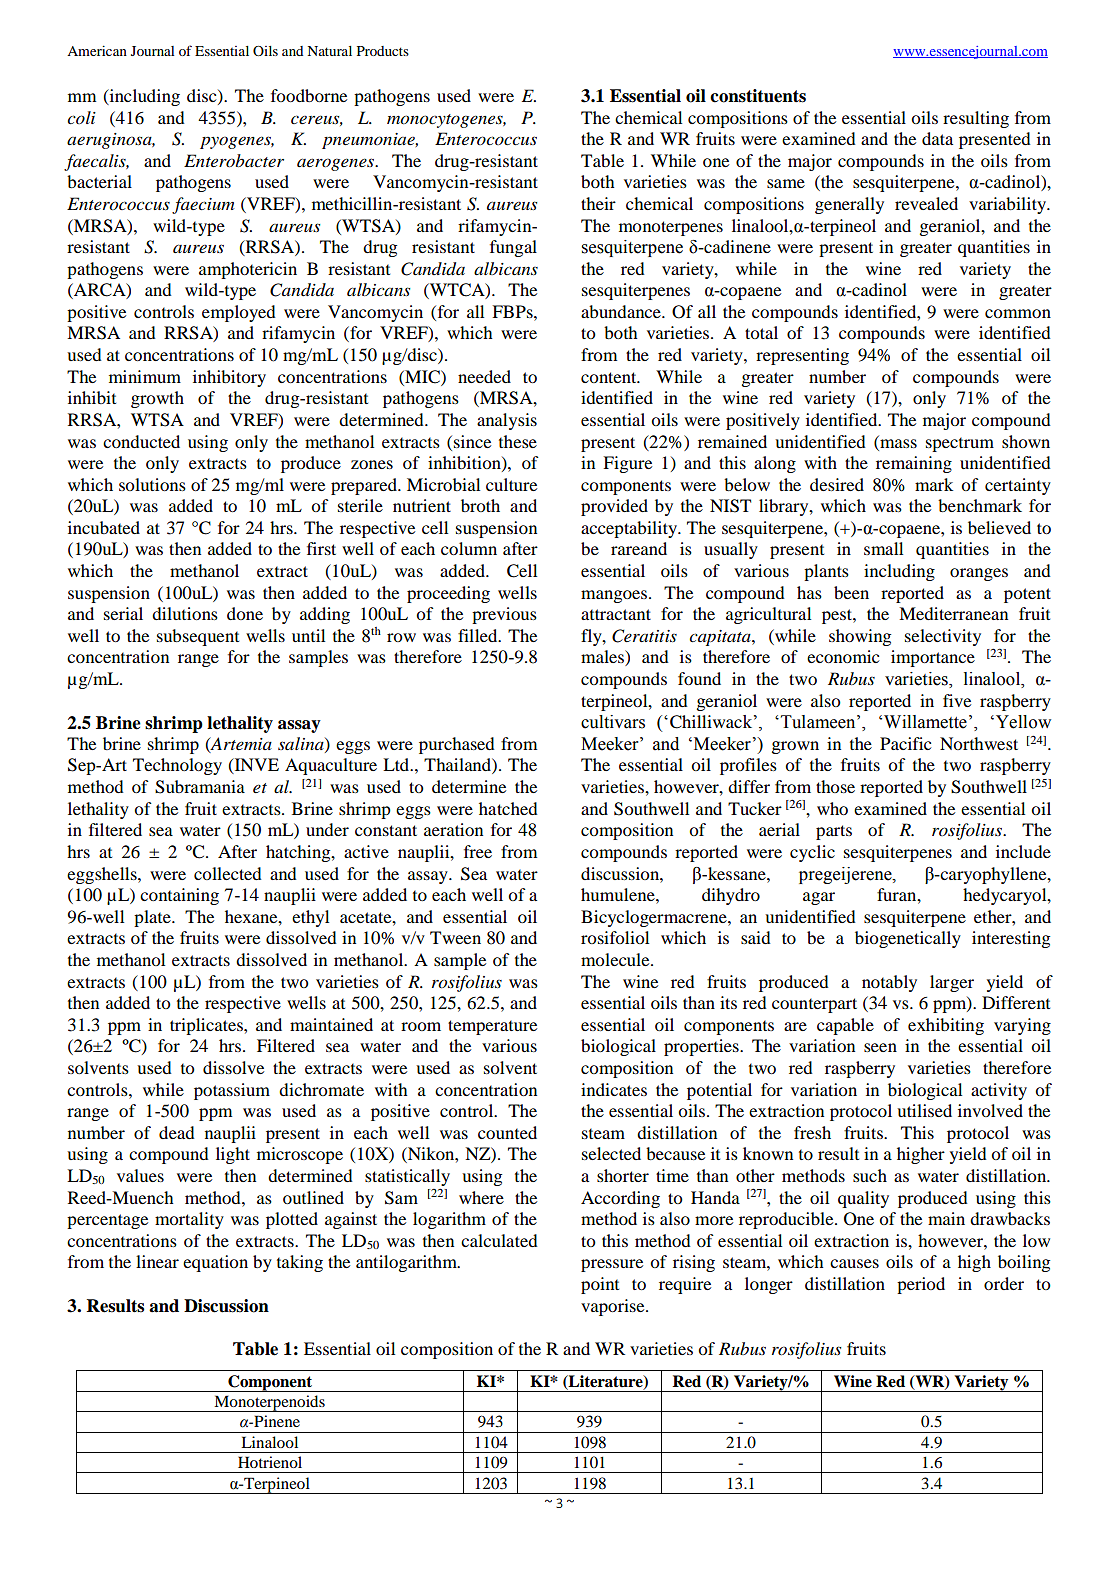 Image resolution: width=1119 pixels, height=1581 pixels. What do you see at coordinates (598, 203) in the document?
I see `their` at bounding box center [598, 203].
